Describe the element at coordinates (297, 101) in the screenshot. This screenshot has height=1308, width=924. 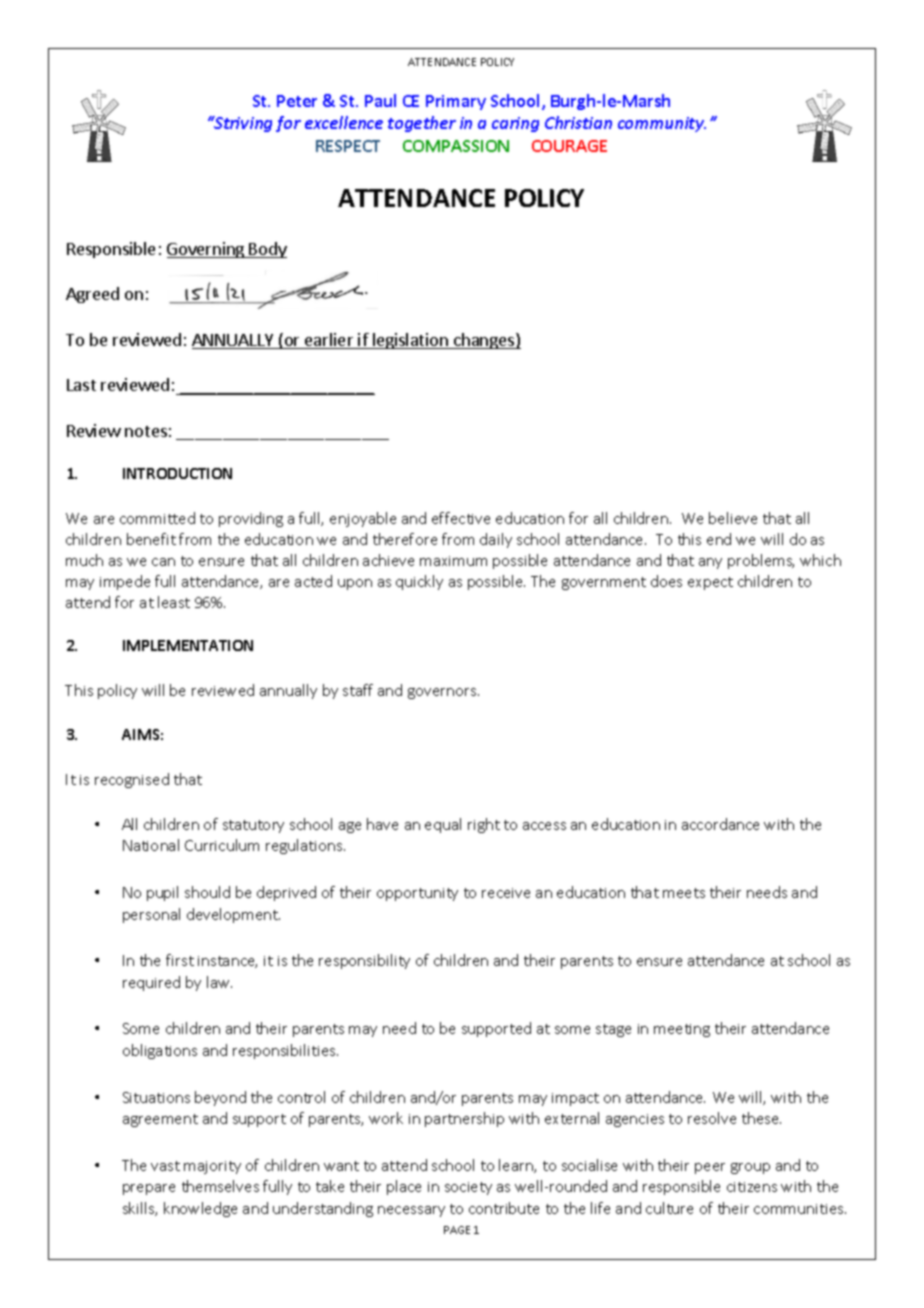
I see `Peter` at that location.
